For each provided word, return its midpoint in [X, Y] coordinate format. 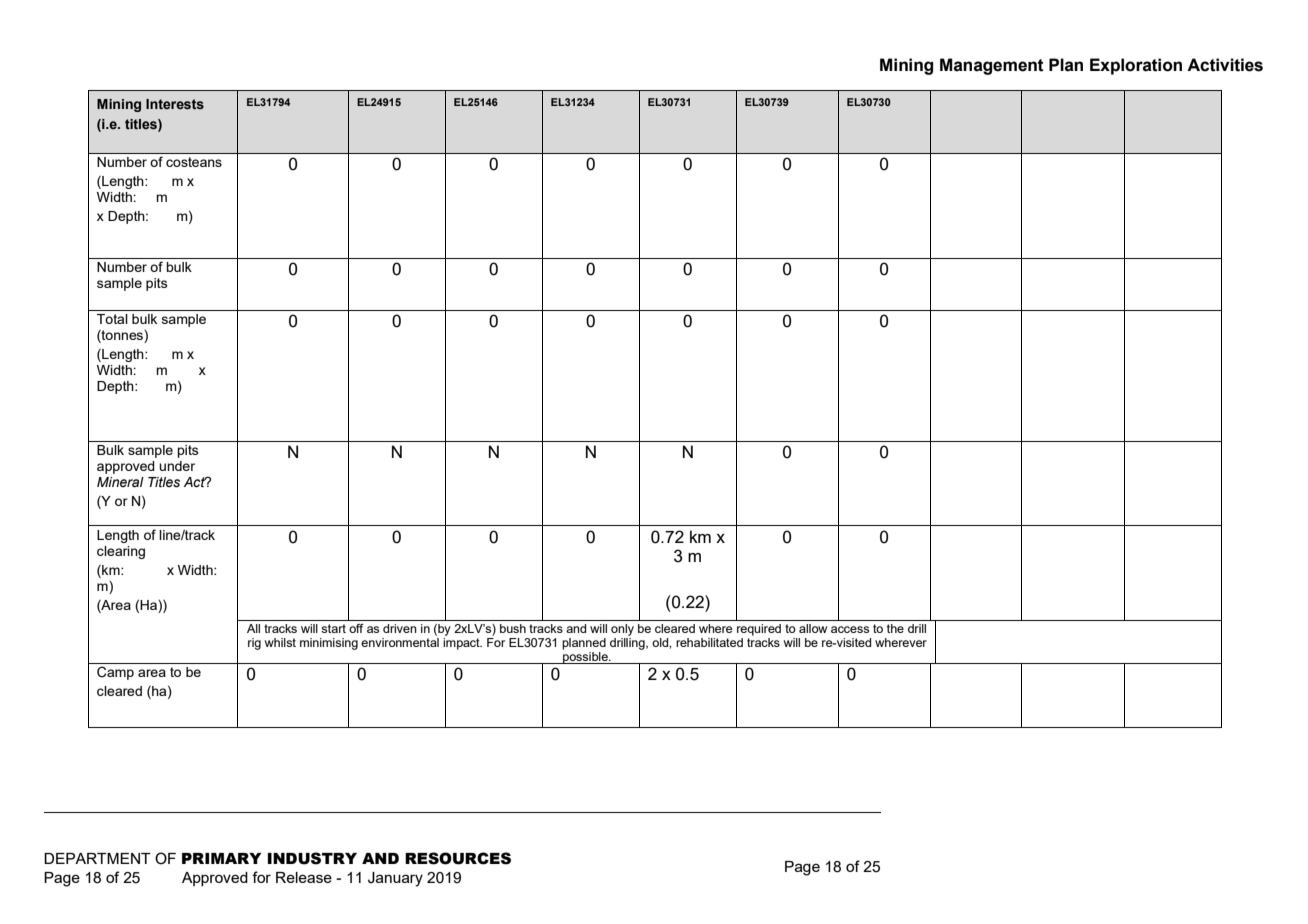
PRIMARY [221, 858]
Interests [175, 104]
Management [992, 66]
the [895, 628]
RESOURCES [458, 858]
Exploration [1136, 66]
